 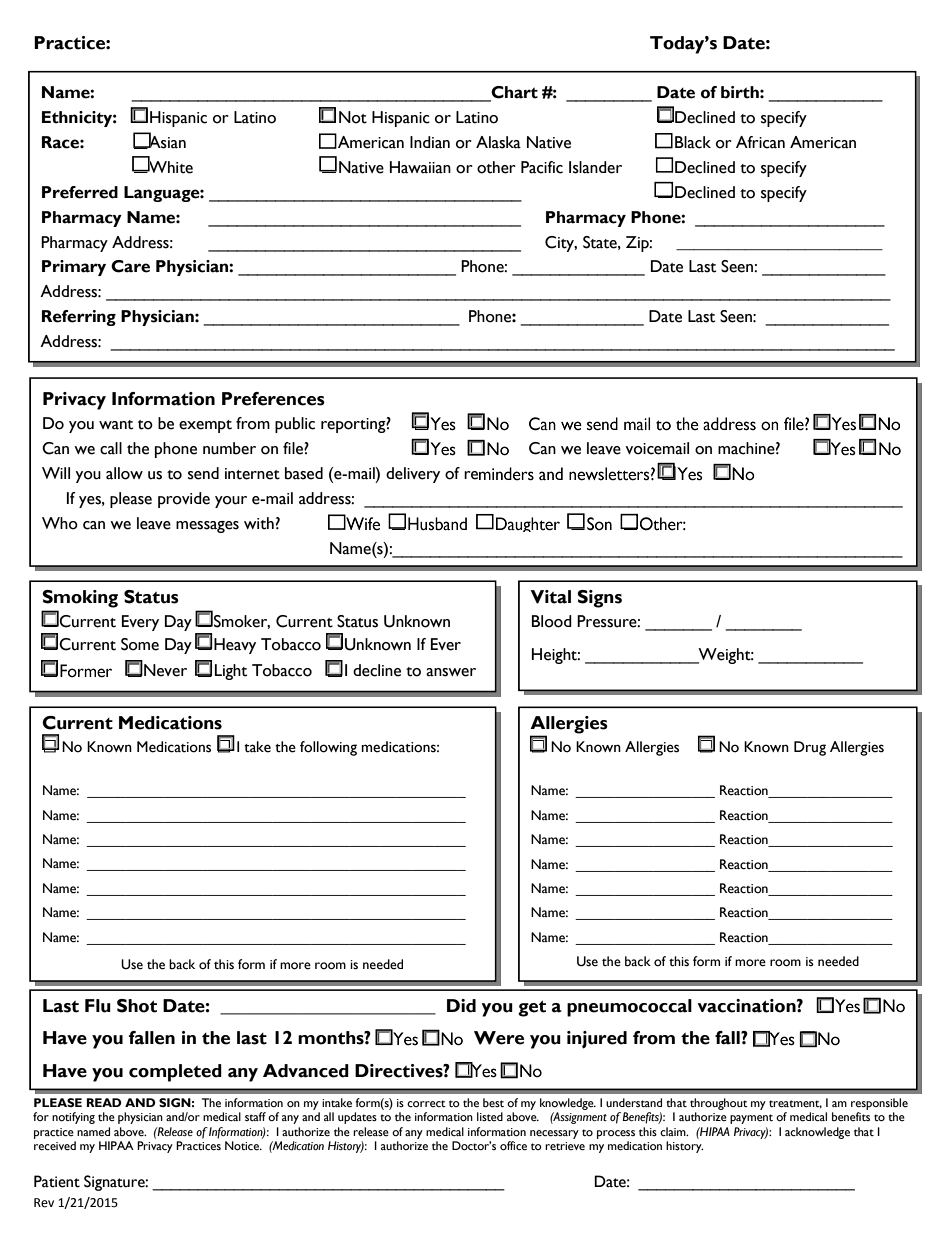 What do you see at coordinates (496, 167) in the page?
I see `other` at bounding box center [496, 167].
